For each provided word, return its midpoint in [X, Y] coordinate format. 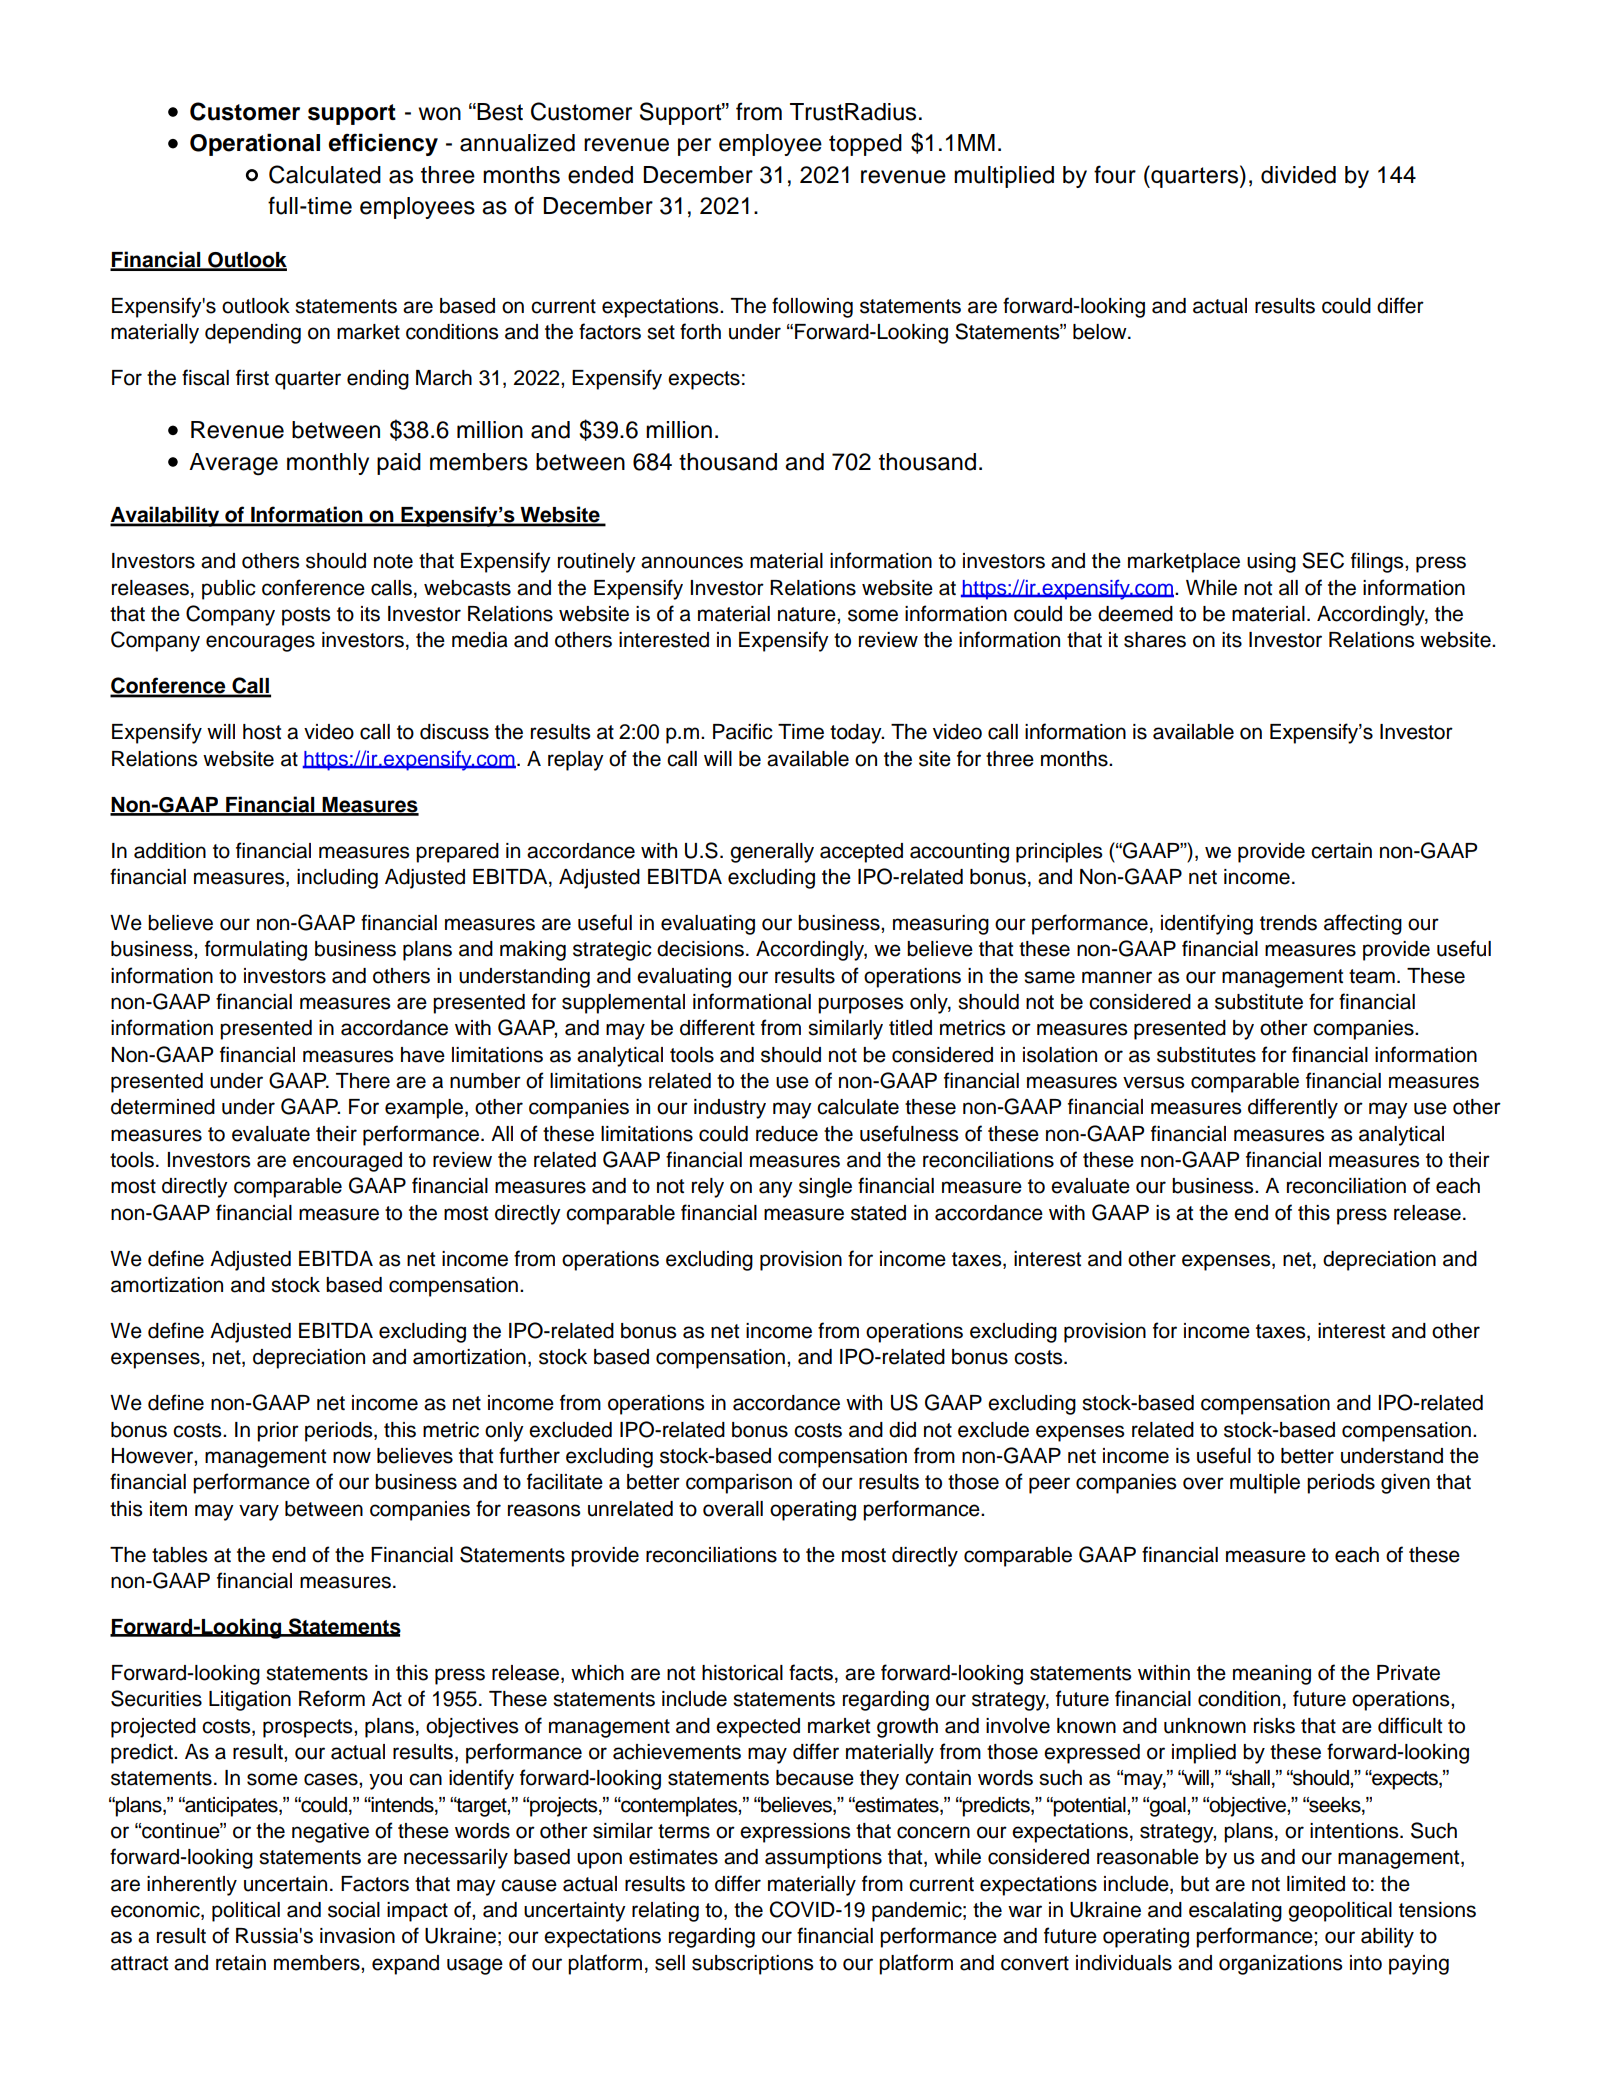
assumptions [823, 1859]
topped [865, 145]
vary [259, 1512]
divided [1298, 175]
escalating [1235, 1912]
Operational [255, 144]
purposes [860, 1005]
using [1271, 563]
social [354, 1910]
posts [306, 616]
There [363, 1081]
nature [808, 614]
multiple [1265, 1484]
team [1372, 976]
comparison [739, 1484]
